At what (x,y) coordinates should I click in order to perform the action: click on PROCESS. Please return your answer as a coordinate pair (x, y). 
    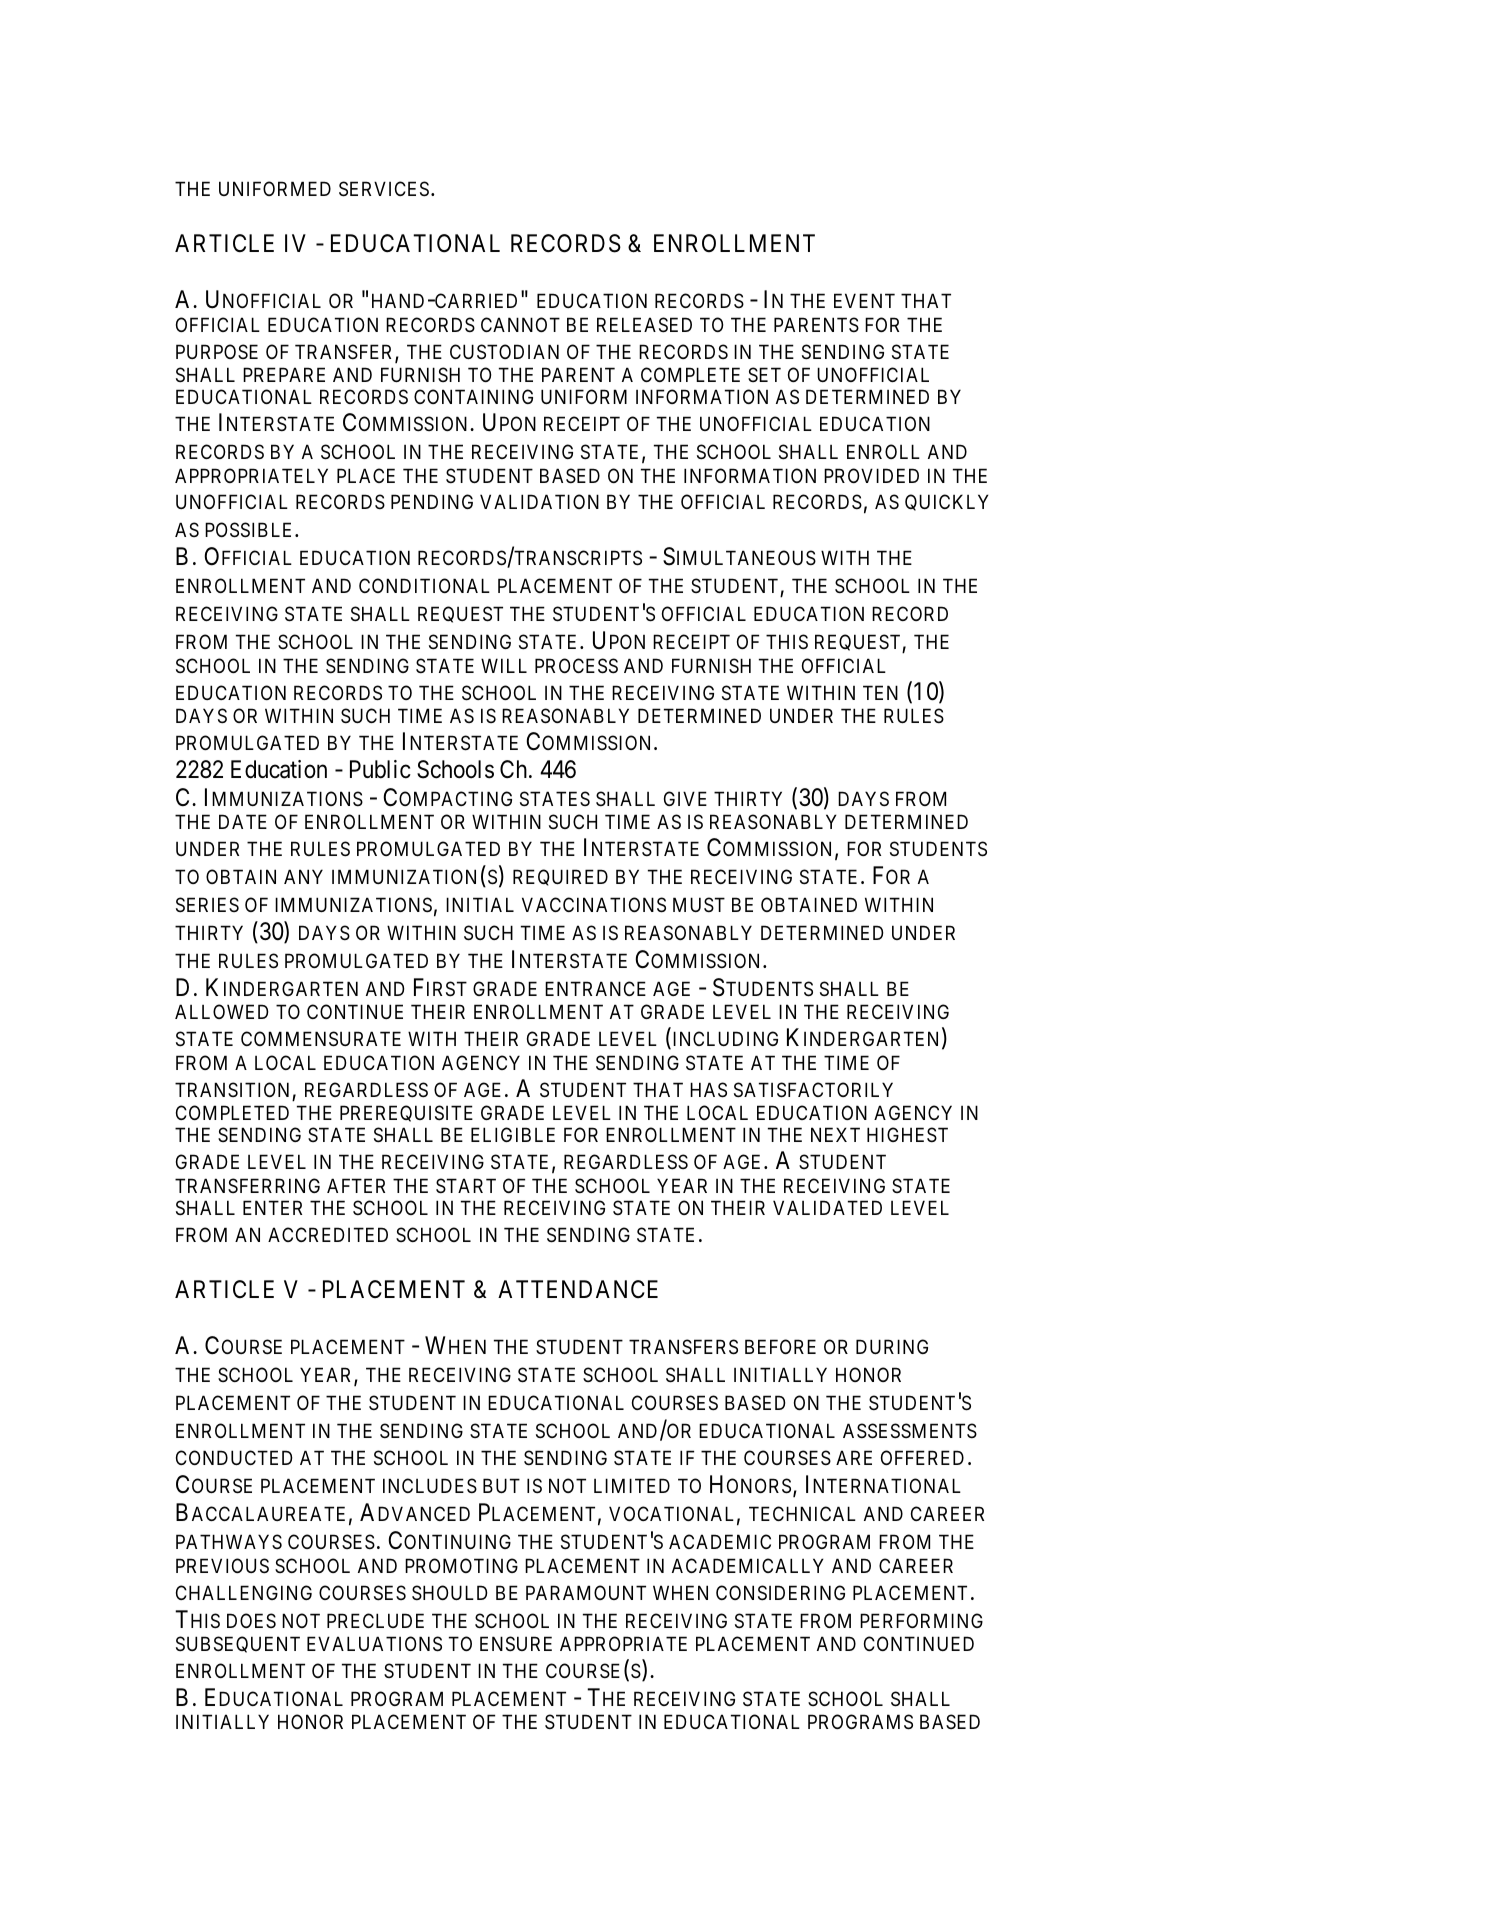
    Looking at the image, I should click on (576, 666).
